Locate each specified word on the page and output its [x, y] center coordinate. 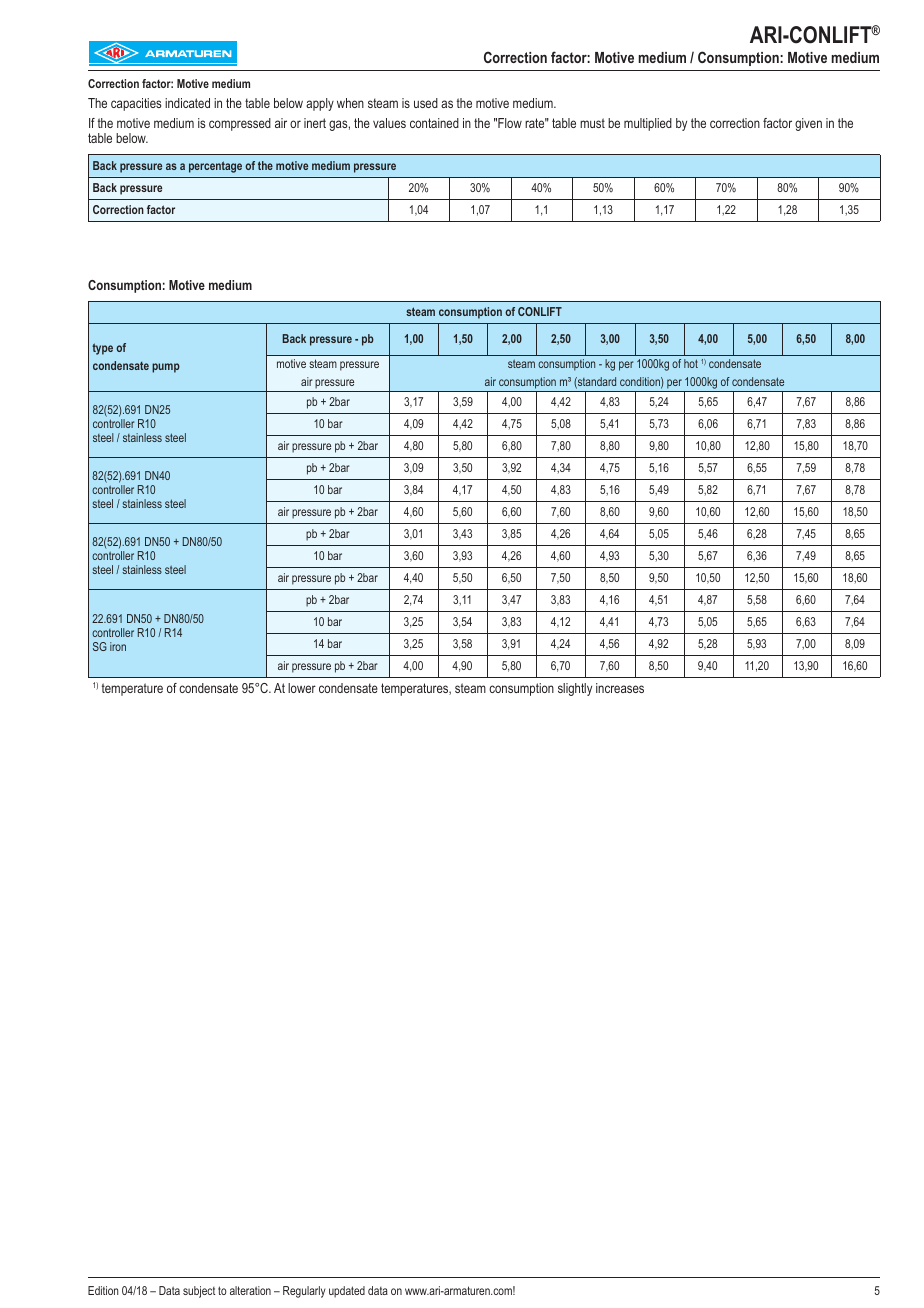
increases [620, 688]
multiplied [648, 124]
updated [347, 1292]
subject [199, 1292]
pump [166, 368]
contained [434, 123]
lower [302, 688]
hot [691, 363]
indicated [187, 103]
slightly [575, 689]
